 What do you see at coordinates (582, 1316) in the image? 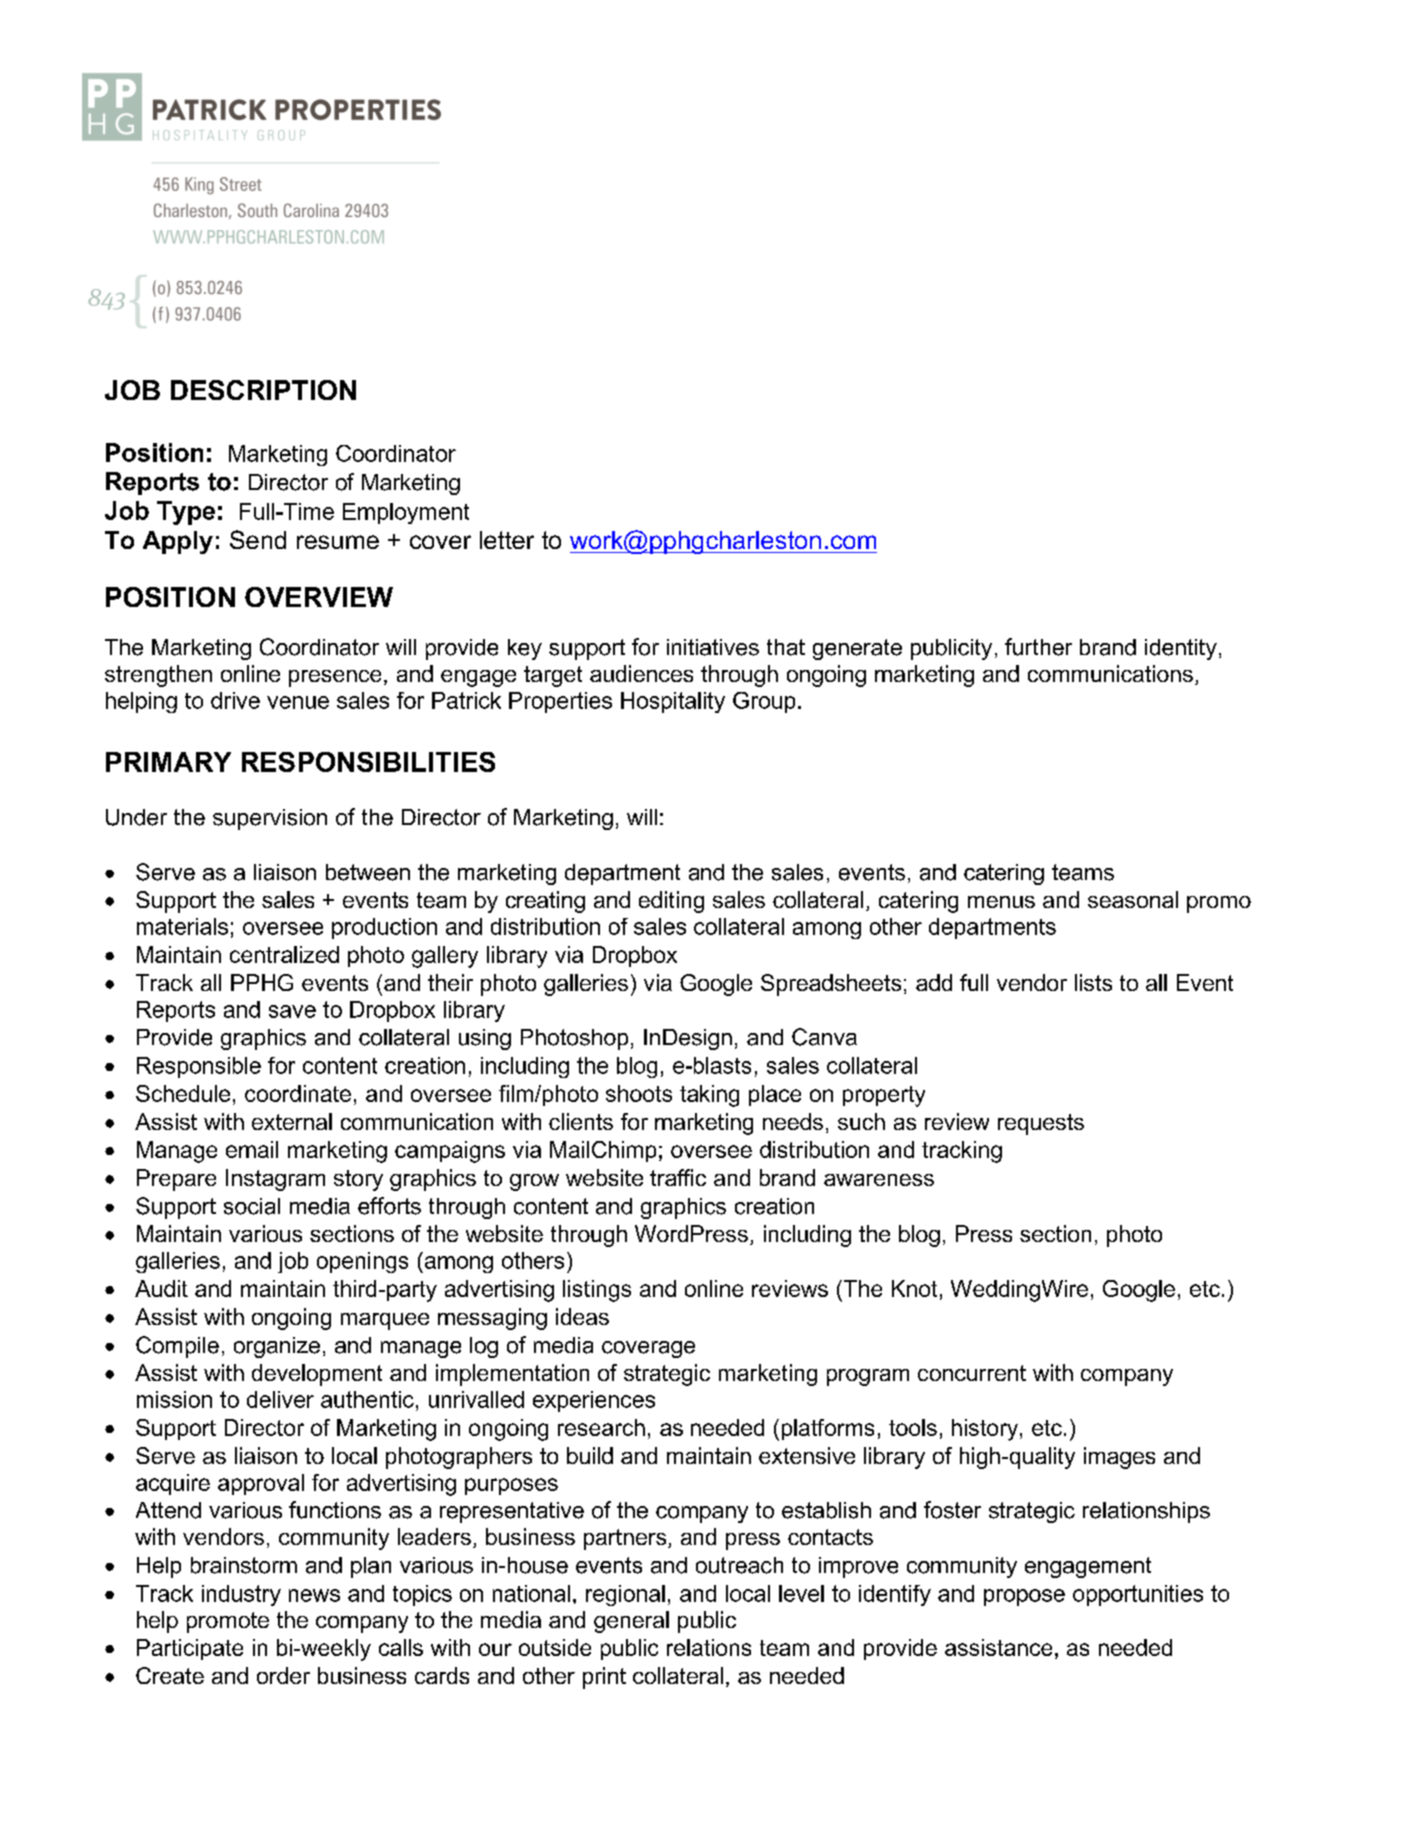
I see `ideas` at bounding box center [582, 1316].
